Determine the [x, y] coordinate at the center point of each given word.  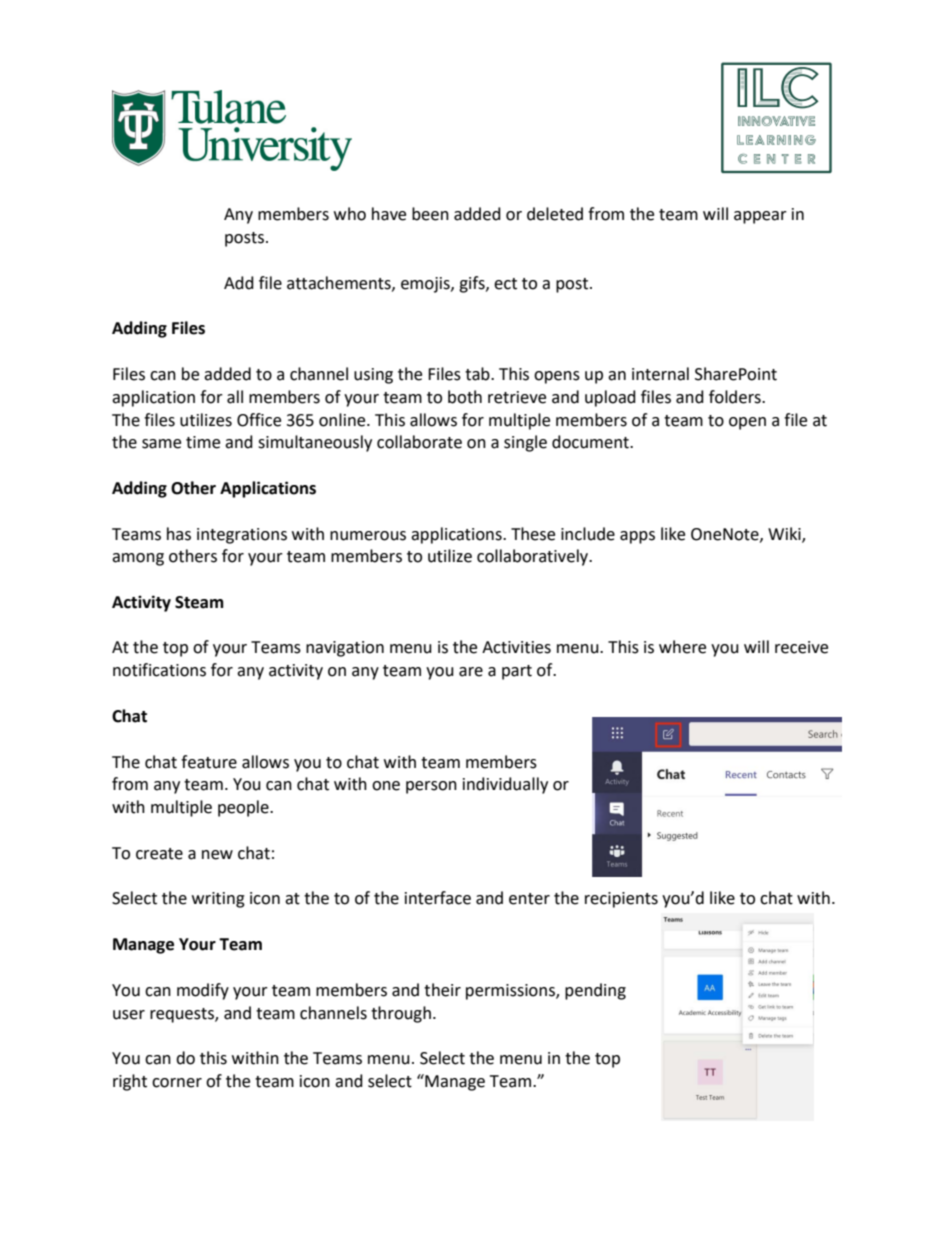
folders [736, 397]
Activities [516, 647]
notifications [159, 670]
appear [760, 217]
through [401, 1014]
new [217, 855]
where [682, 647]
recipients [621, 900]
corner [177, 1083]
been [430, 214]
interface [438, 898]
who [350, 214]
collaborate [419, 442]
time [203, 442]
